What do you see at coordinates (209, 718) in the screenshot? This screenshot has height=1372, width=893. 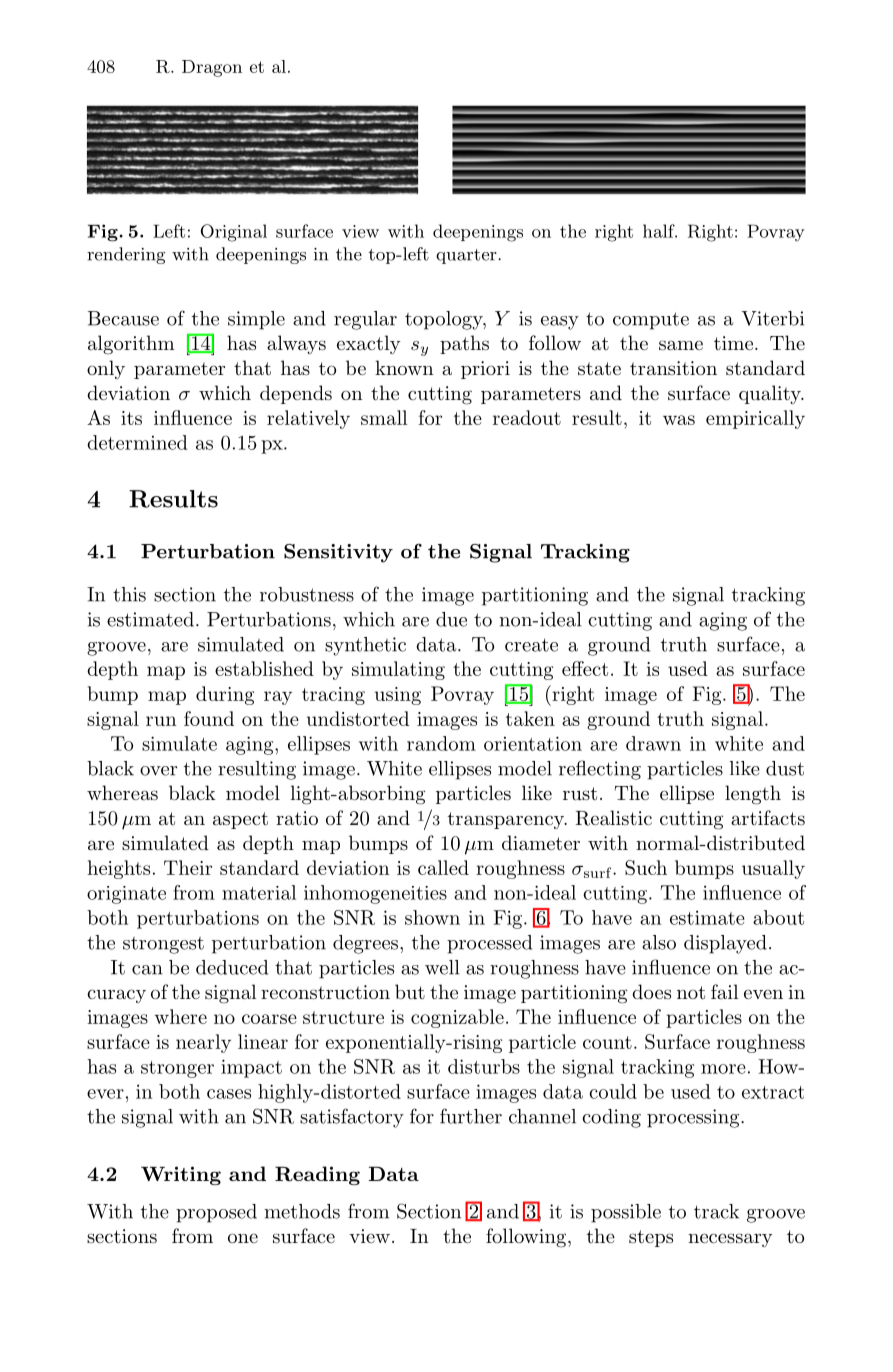 I see `found` at bounding box center [209, 718].
